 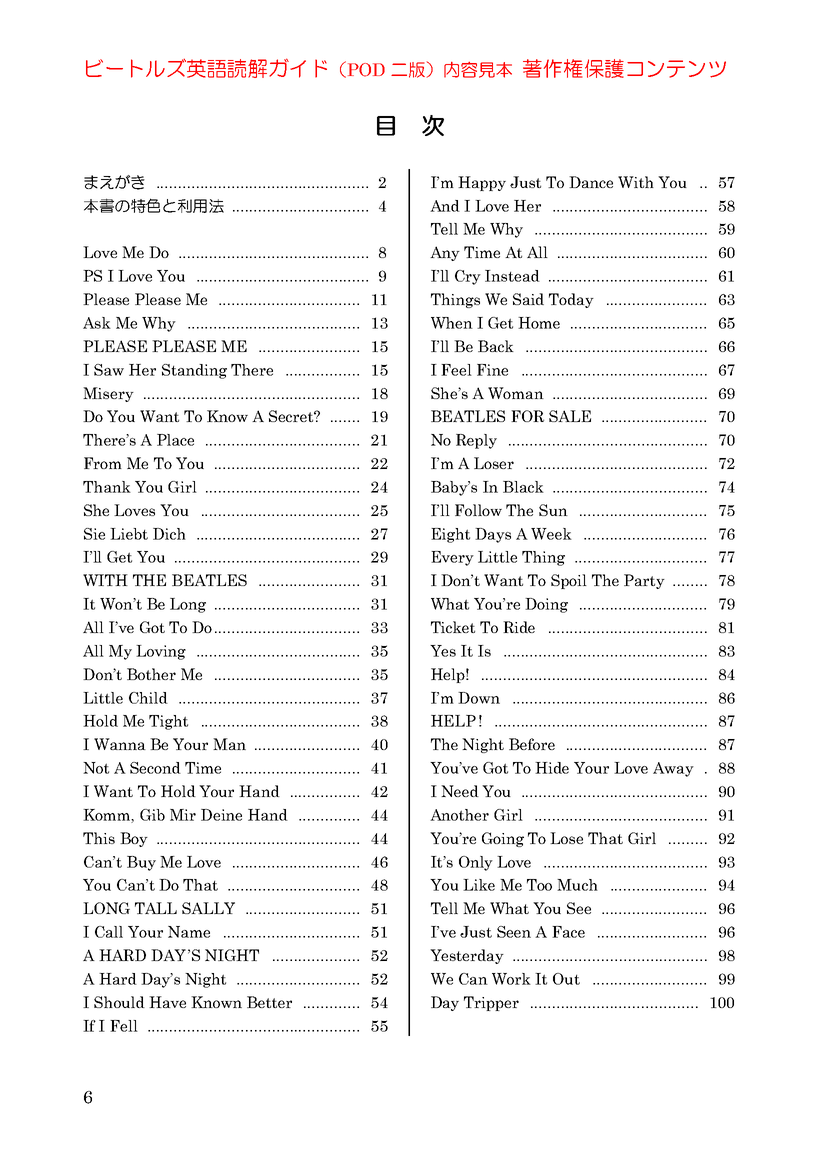 What do you see at coordinates (566, 979) in the document?
I see `Out` at bounding box center [566, 979].
